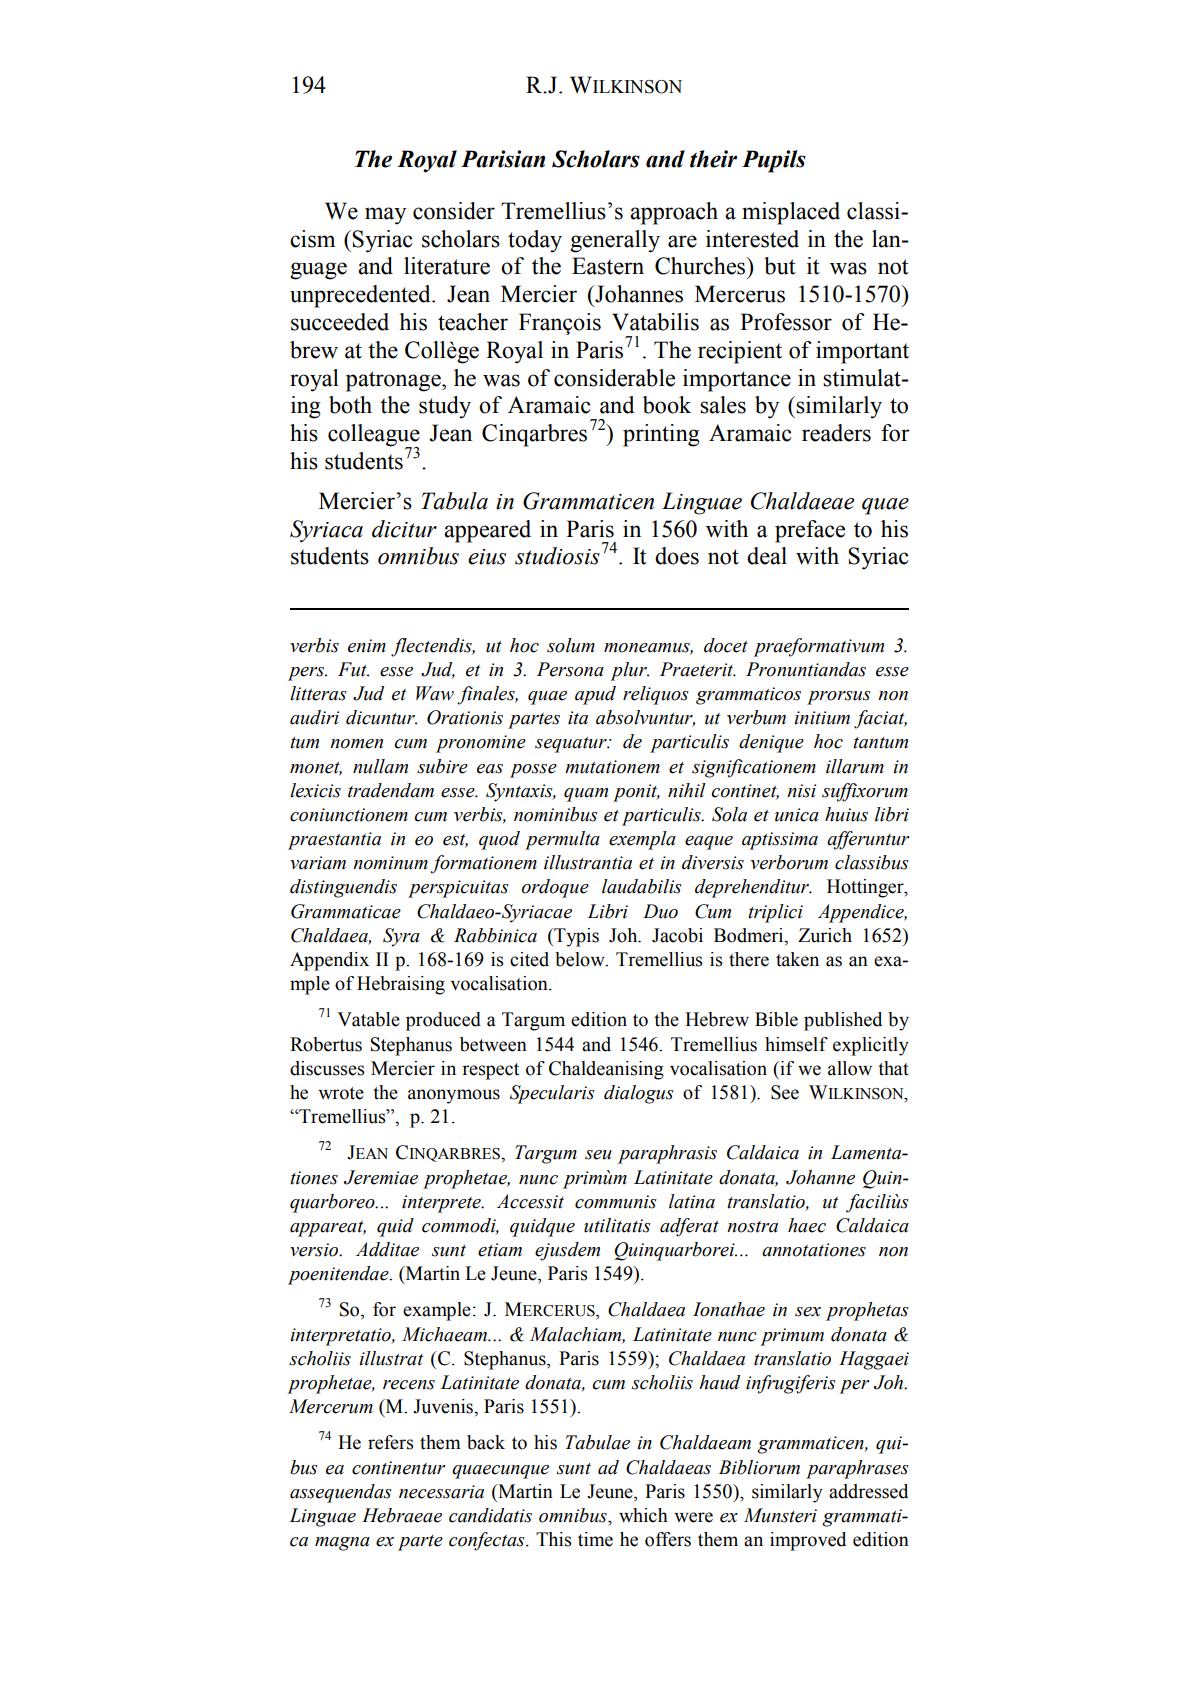 The image size is (1199, 1696). Describe the element at coordinates (390, 1442) in the screenshot. I see `refers` at that location.
